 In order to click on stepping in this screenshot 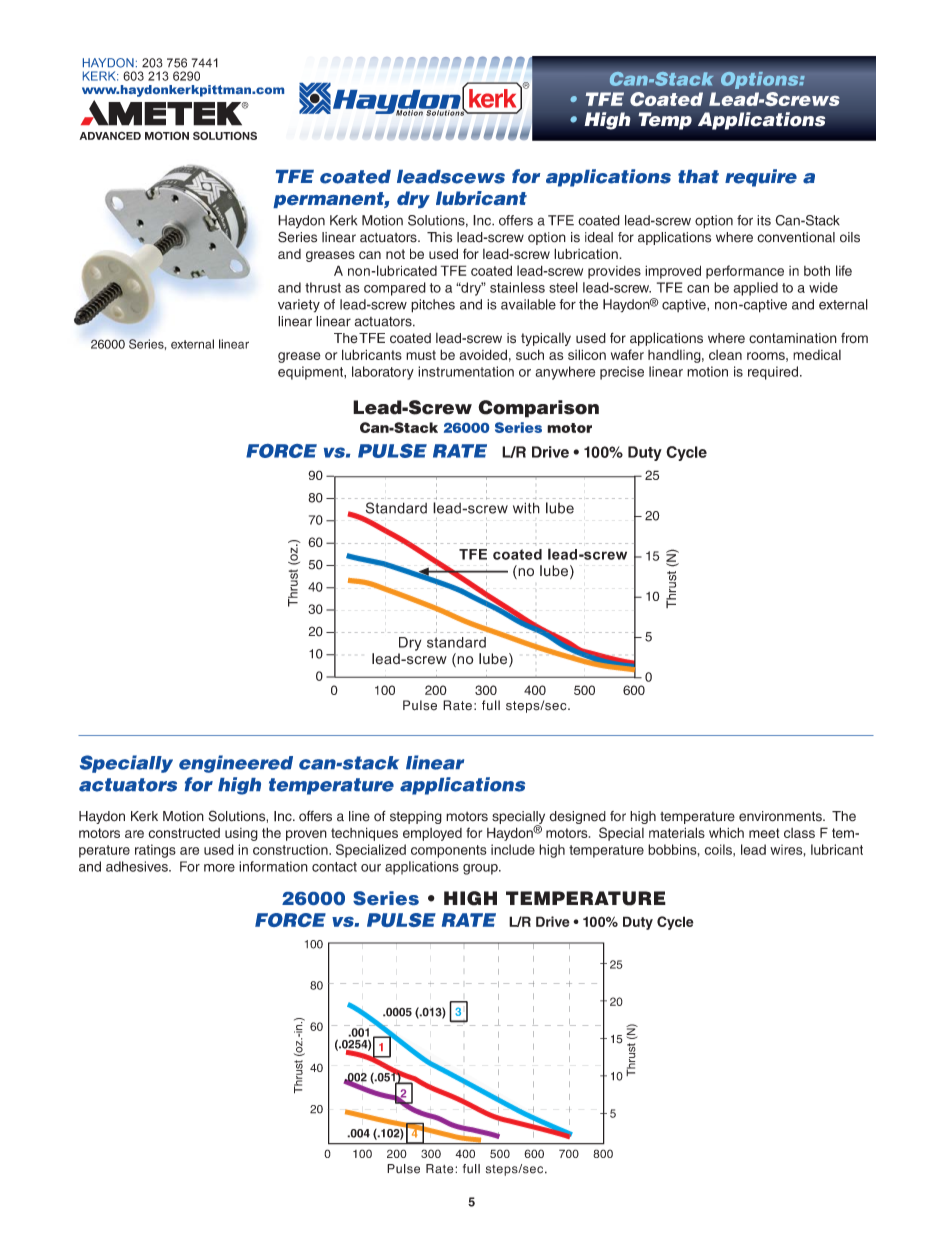, I will do `click(416, 817)`.
